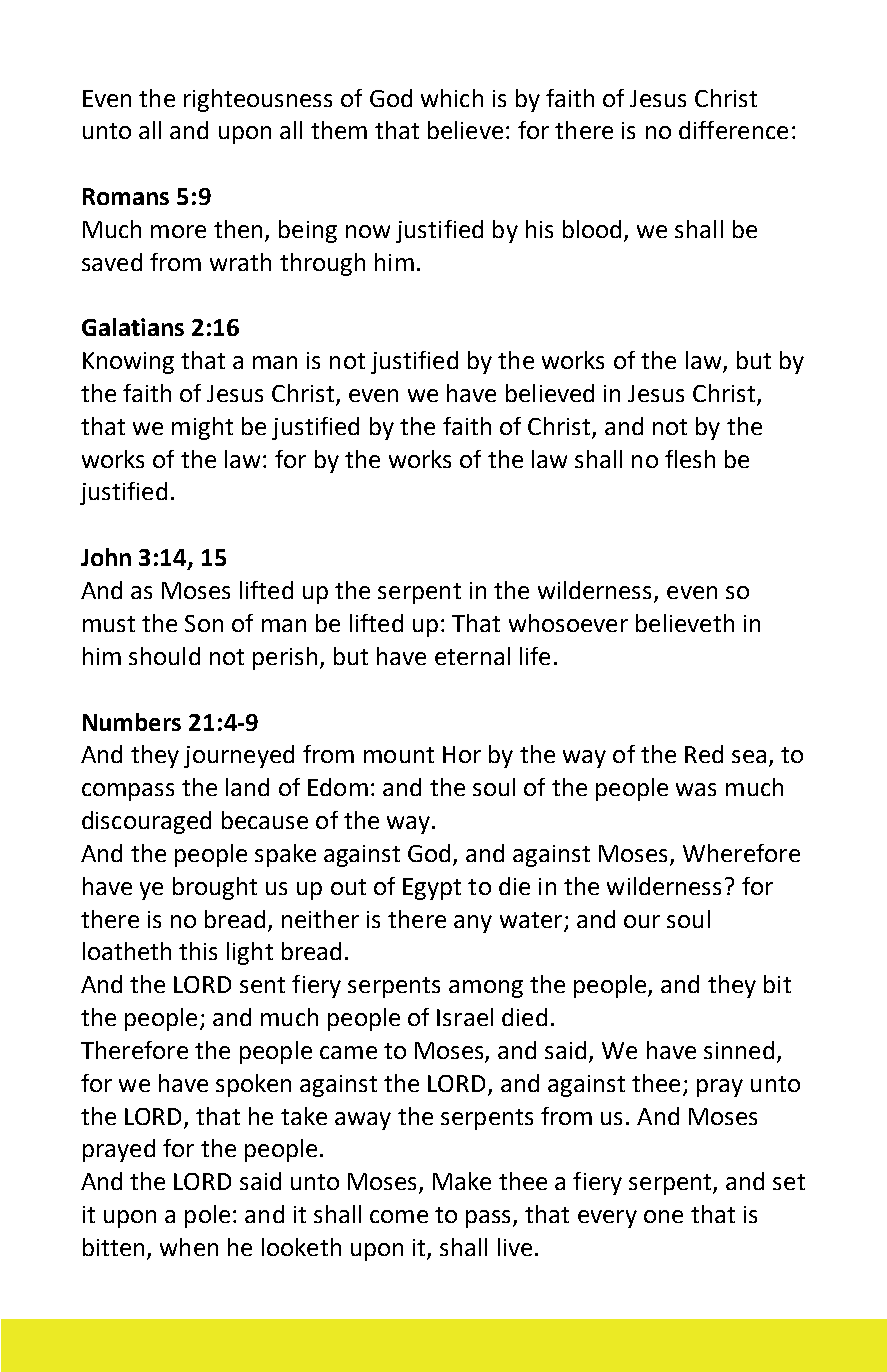 The width and height of the screenshot is (887, 1372). I want to click on Egypt, so click(432, 889).
